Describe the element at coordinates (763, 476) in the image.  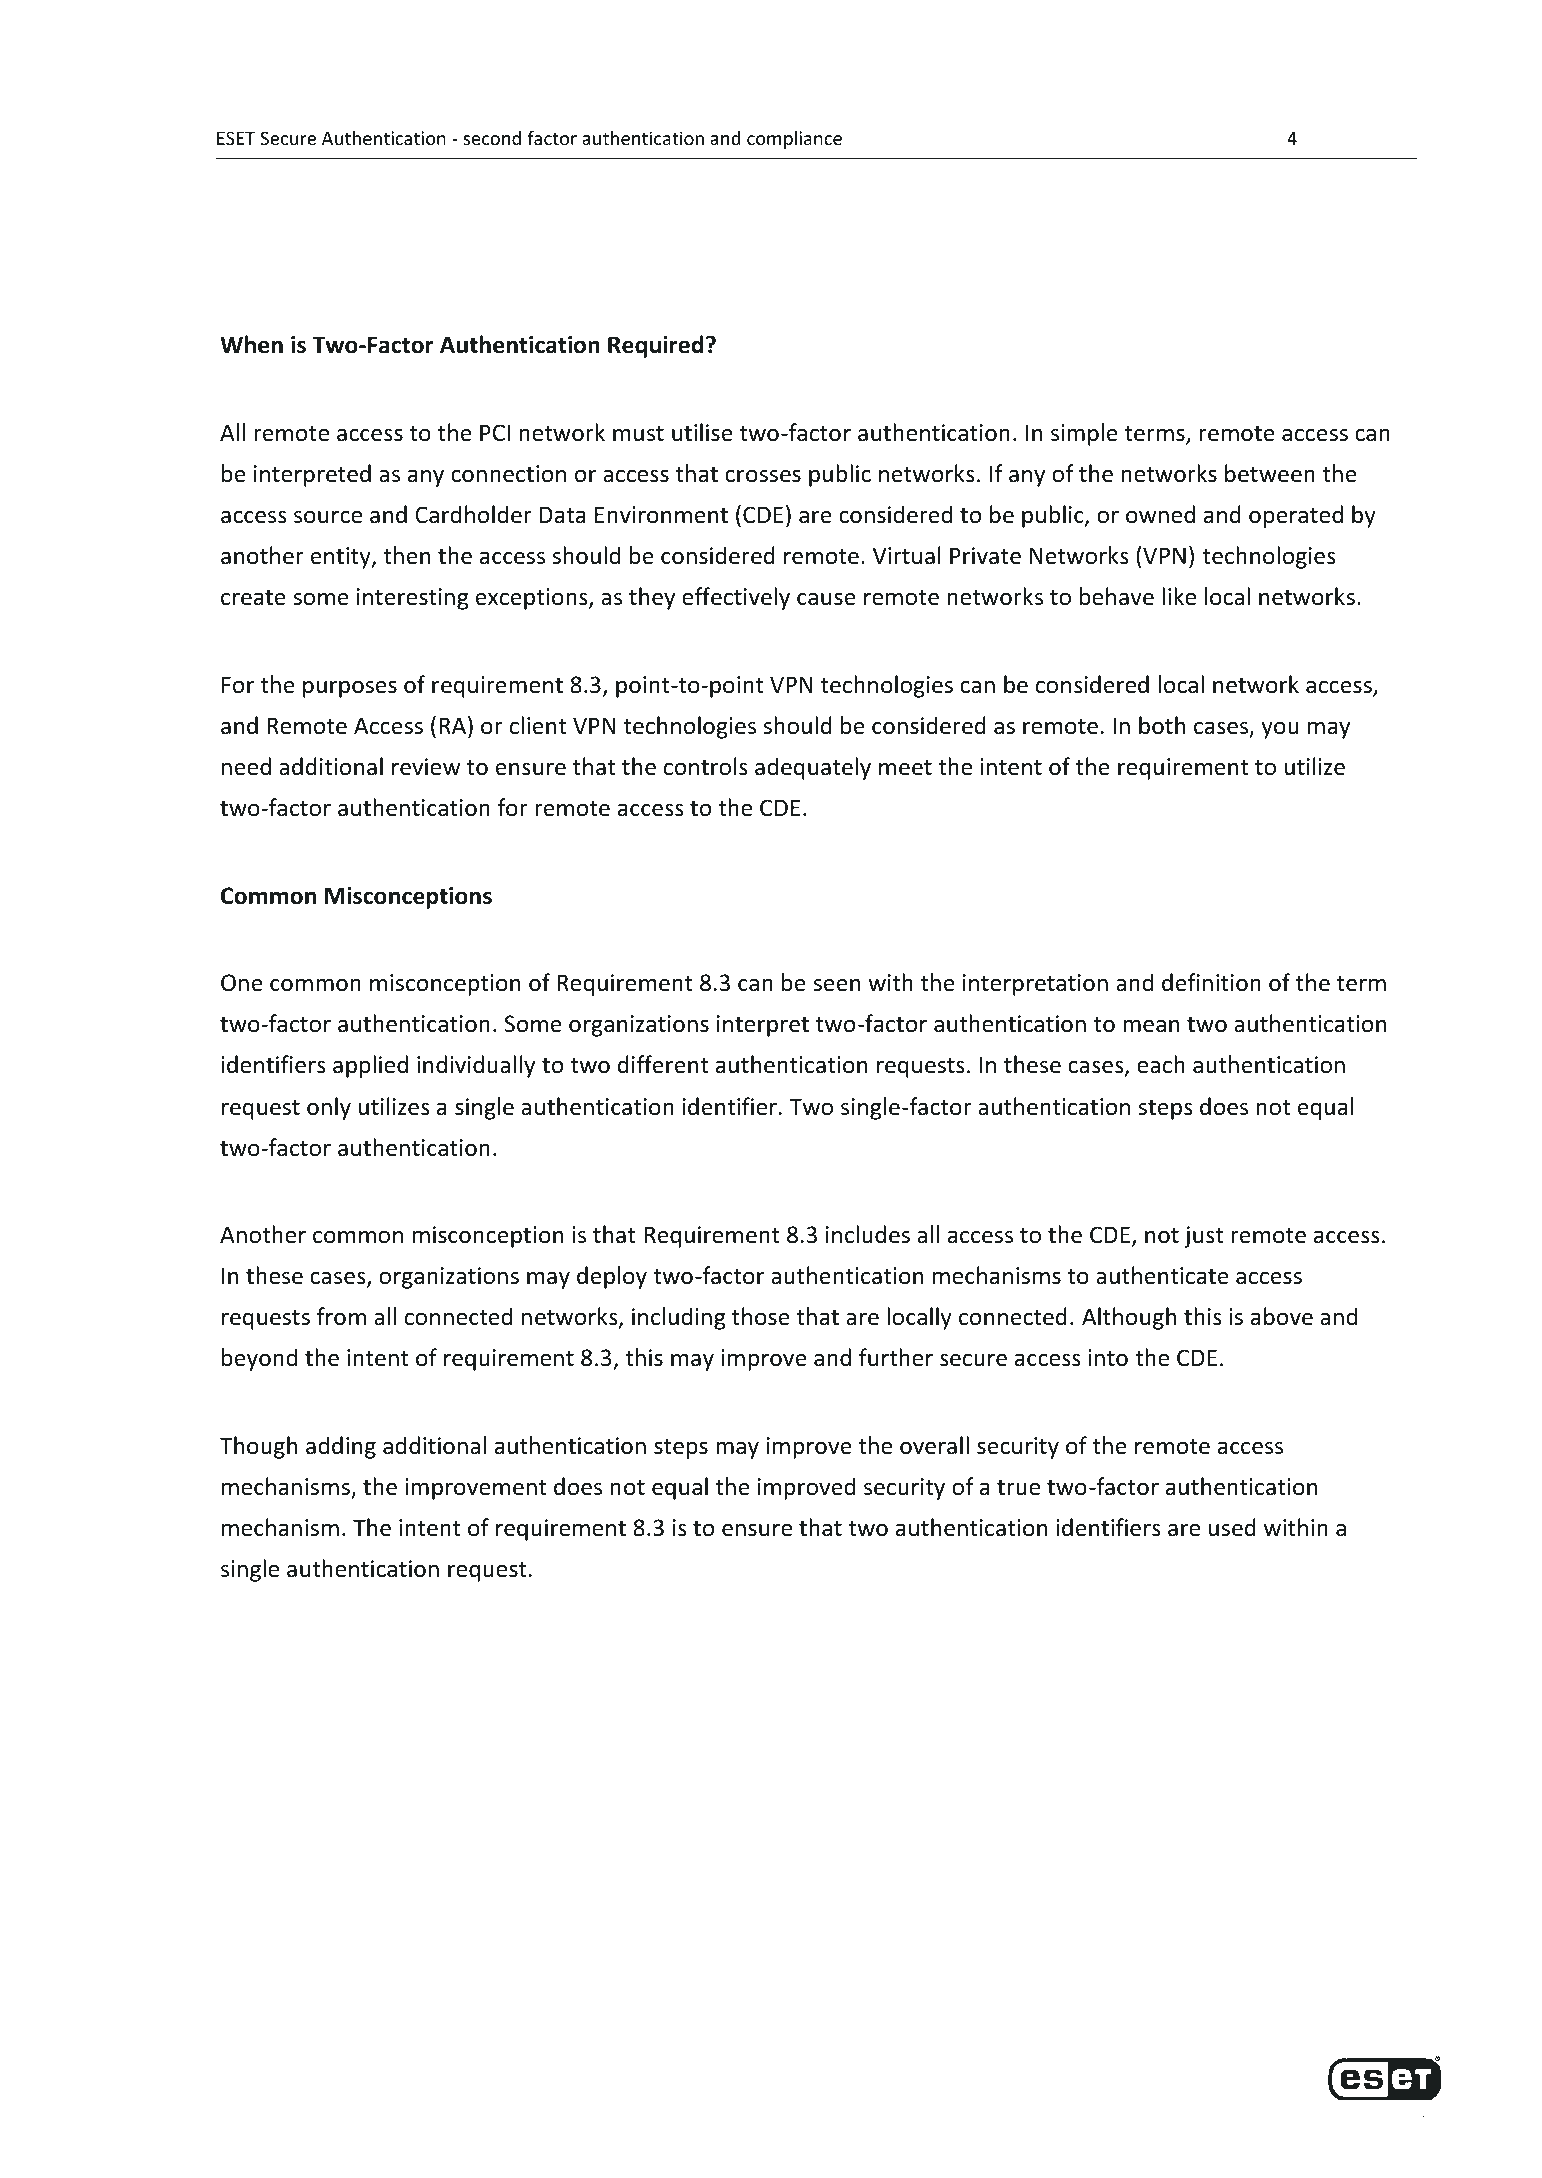
I see `crosses` at that location.
